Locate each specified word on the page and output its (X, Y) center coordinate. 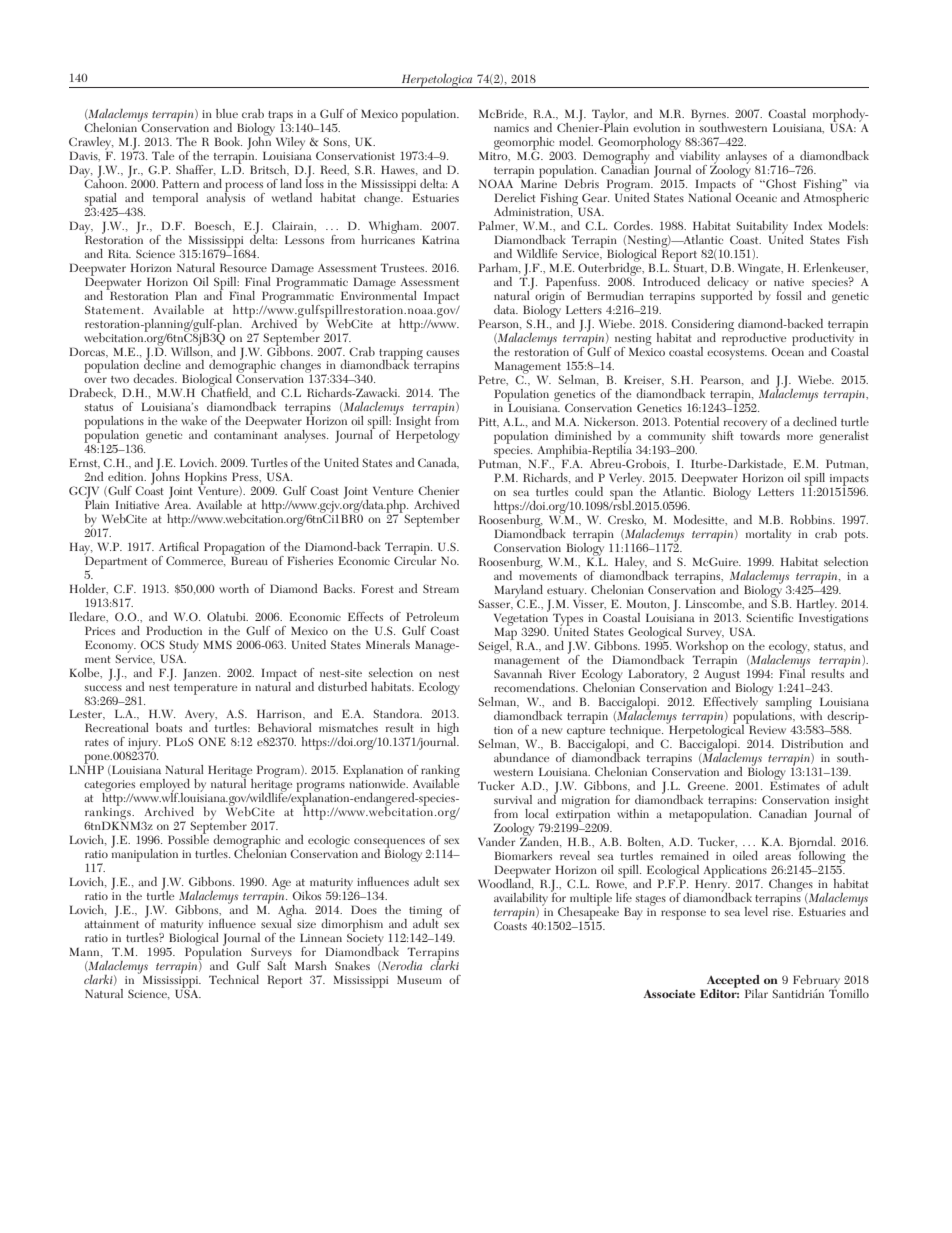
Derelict (515, 197)
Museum (419, 980)
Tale (163, 155)
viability (700, 158)
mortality (768, 535)
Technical (234, 979)
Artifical (179, 546)
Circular (415, 559)
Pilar (756, 993)
